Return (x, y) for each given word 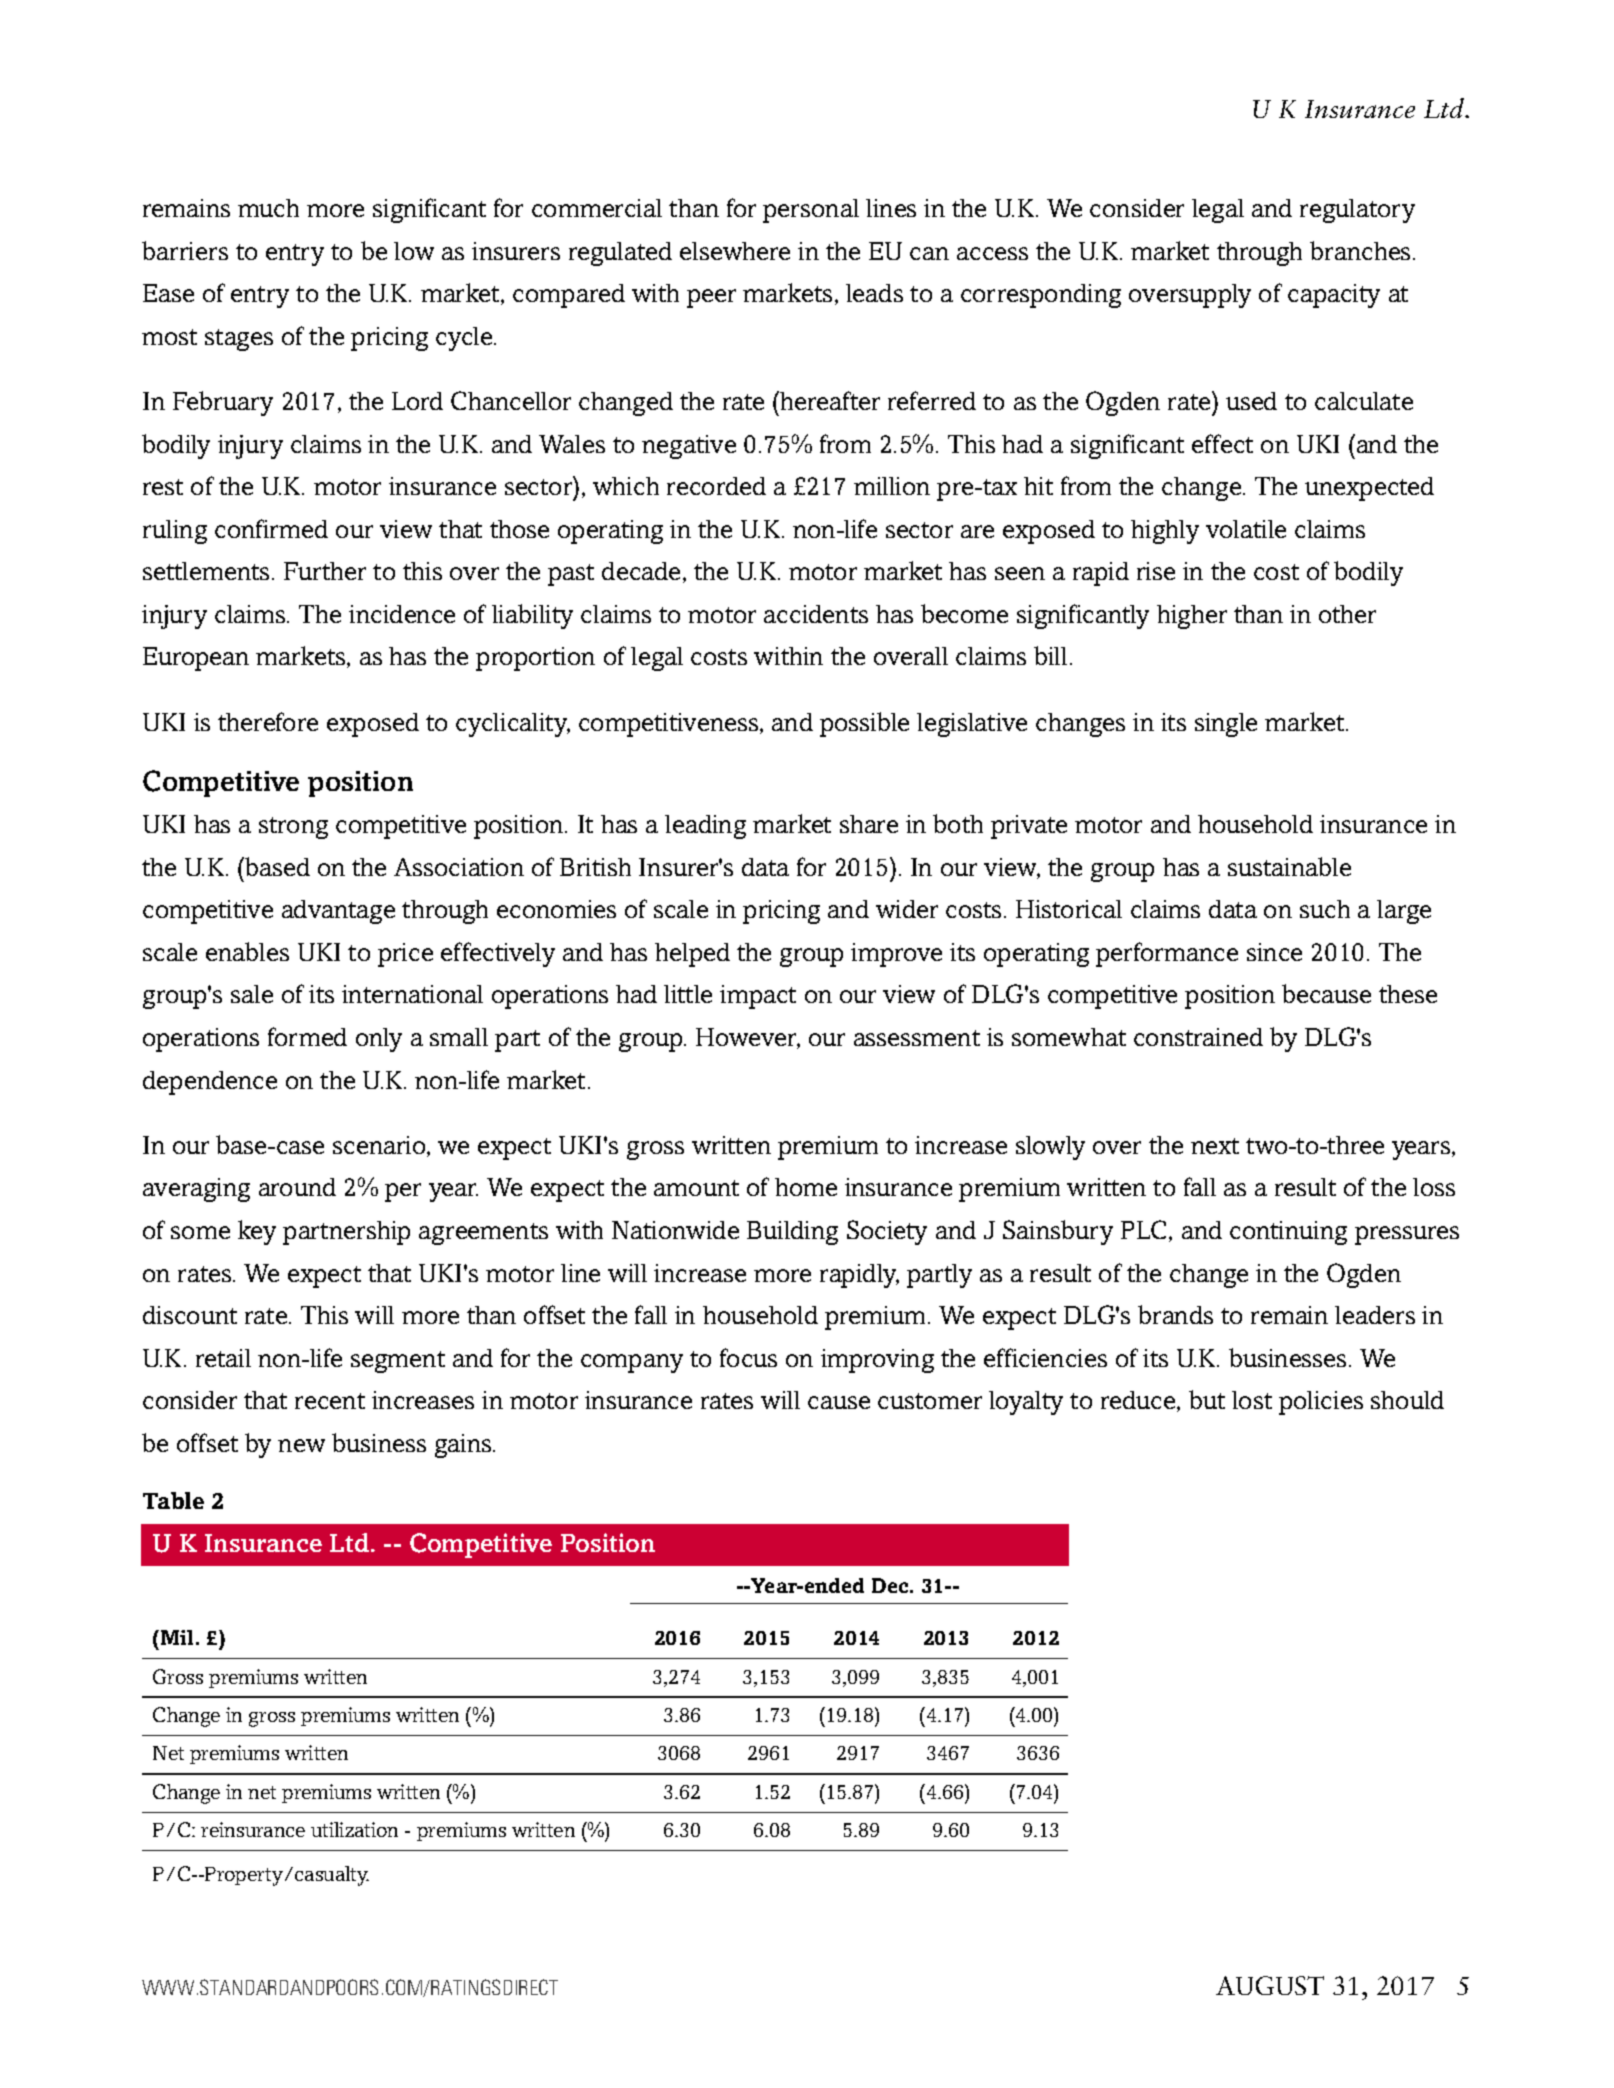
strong (293, 828)
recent (330, 1401)
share (869, 824)
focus (748, 1357)
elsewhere (735, 251)
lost (1252, 1400)
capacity (1334, 296)
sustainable (1289, 866)
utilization (354, 1829)
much (268, 208)
